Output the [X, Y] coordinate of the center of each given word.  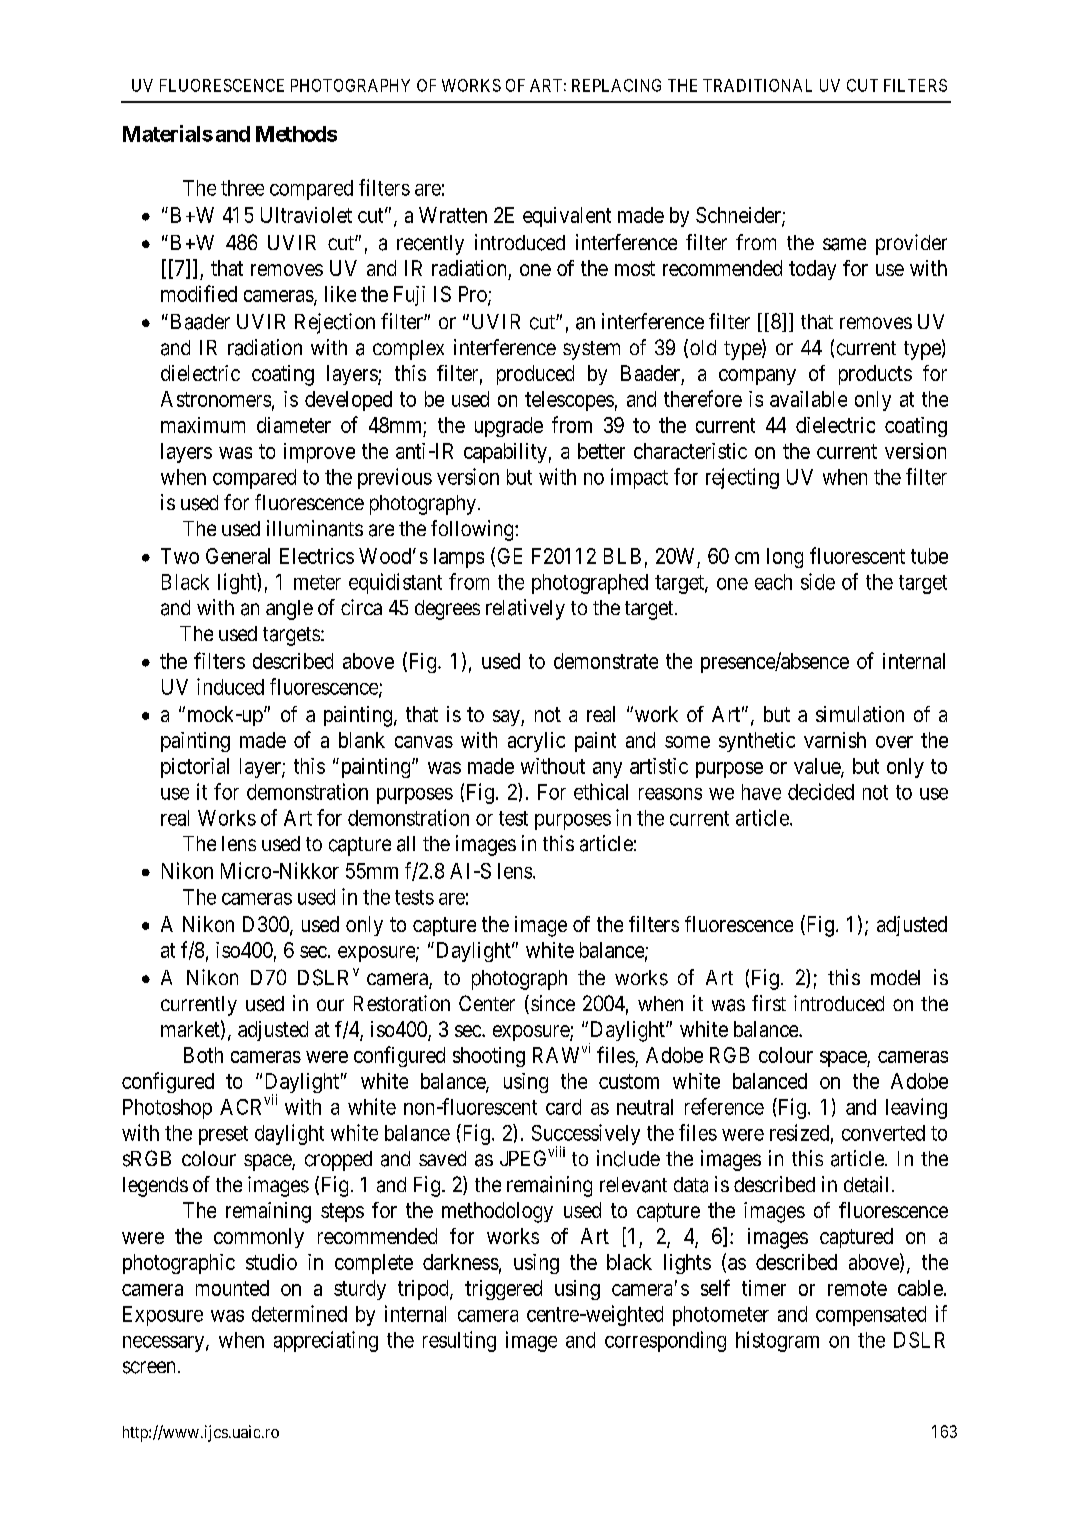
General [238, 556]
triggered [503, 1290]
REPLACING [616, 85]
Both [203, 1055]
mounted [232, 1288]
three [242, 188]
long [785, 558]
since [553, 1003]
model [895, 977]
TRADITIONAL [757, 85]
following [473, 530]
